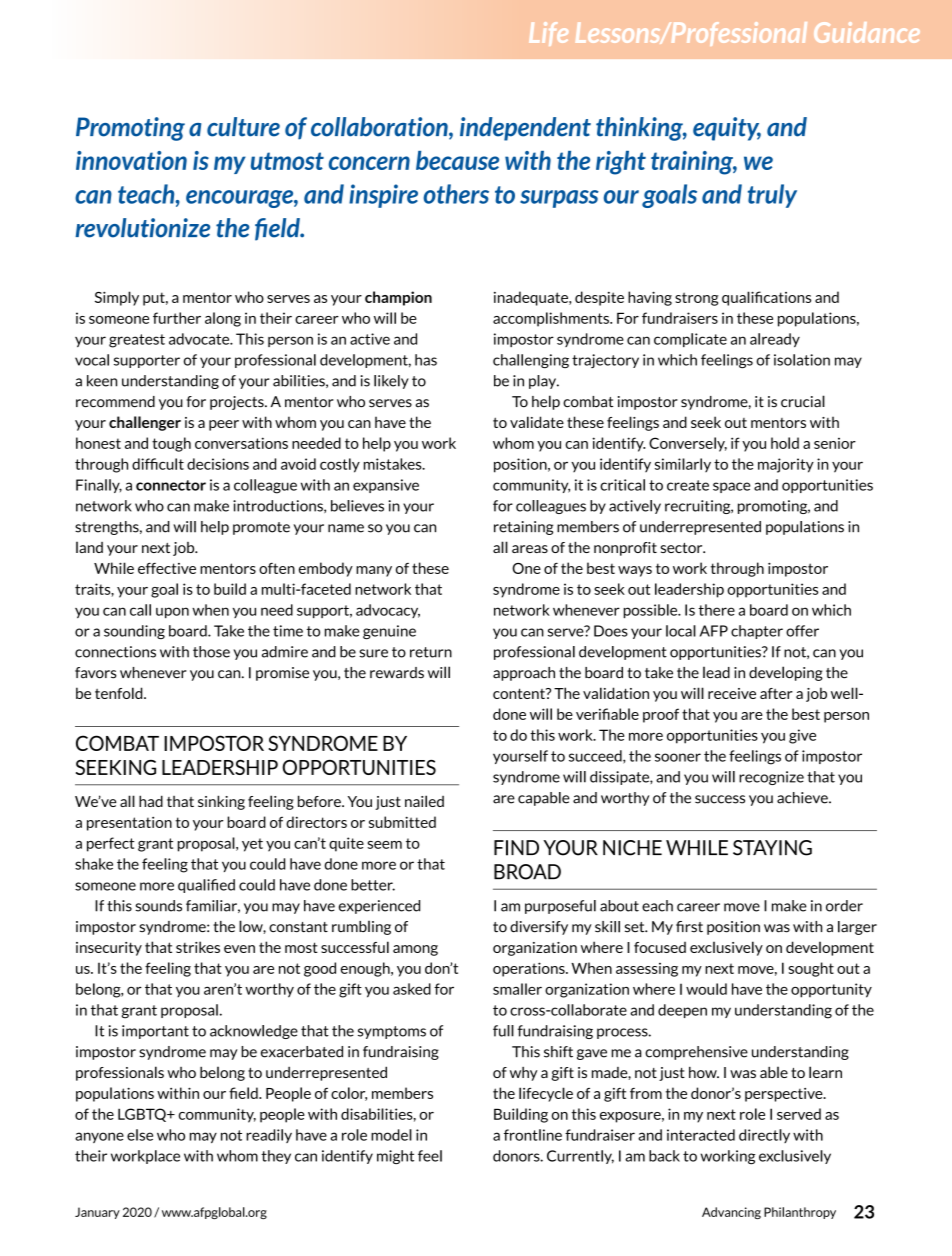  I want to click on had, so click(151, 801).
